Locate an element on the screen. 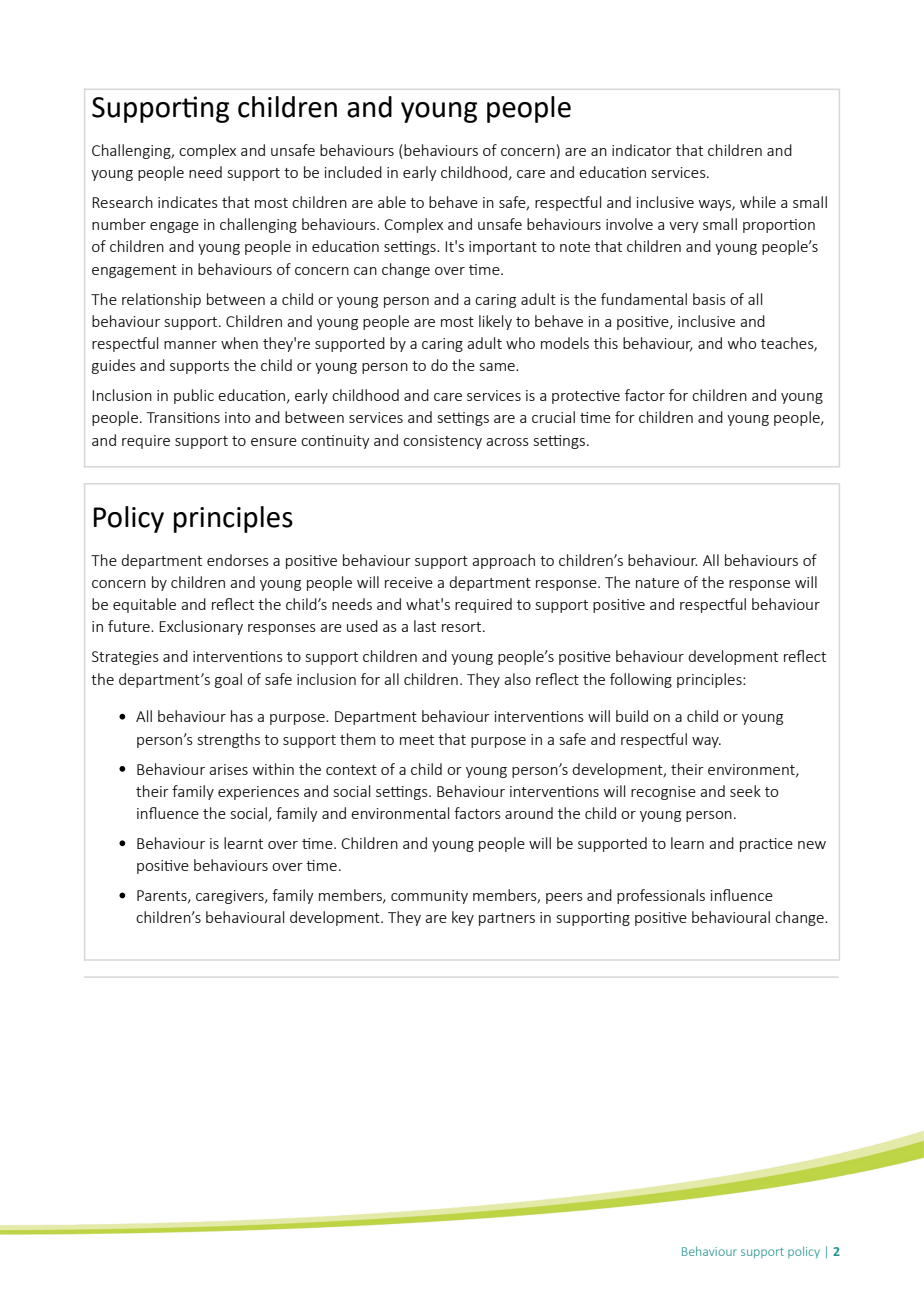 The height and width of the screenshot is (1308, 924). basis is located at coordinates (709, 299).
